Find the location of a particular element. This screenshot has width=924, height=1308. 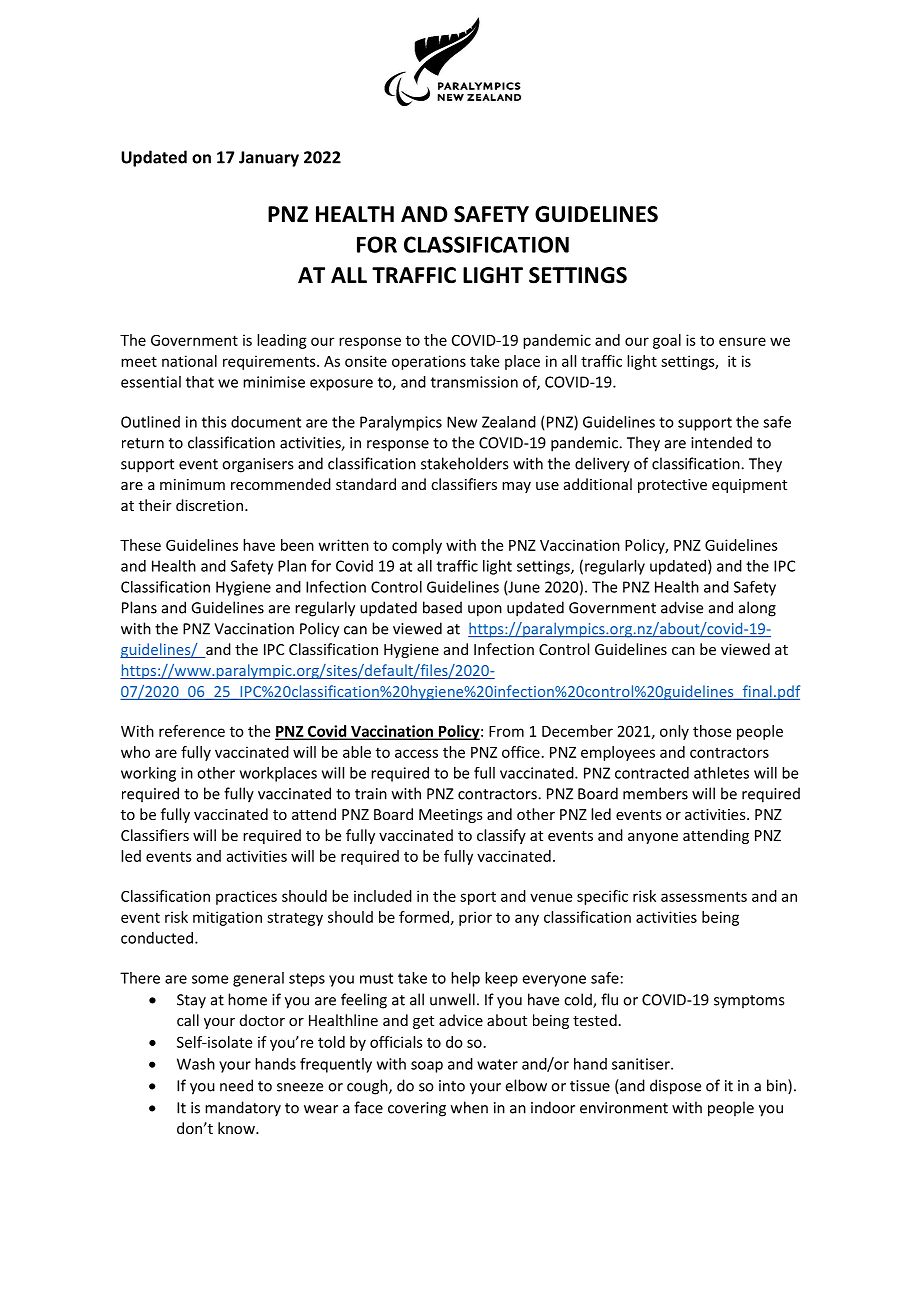

when is located at coordinates (469, 1107).
